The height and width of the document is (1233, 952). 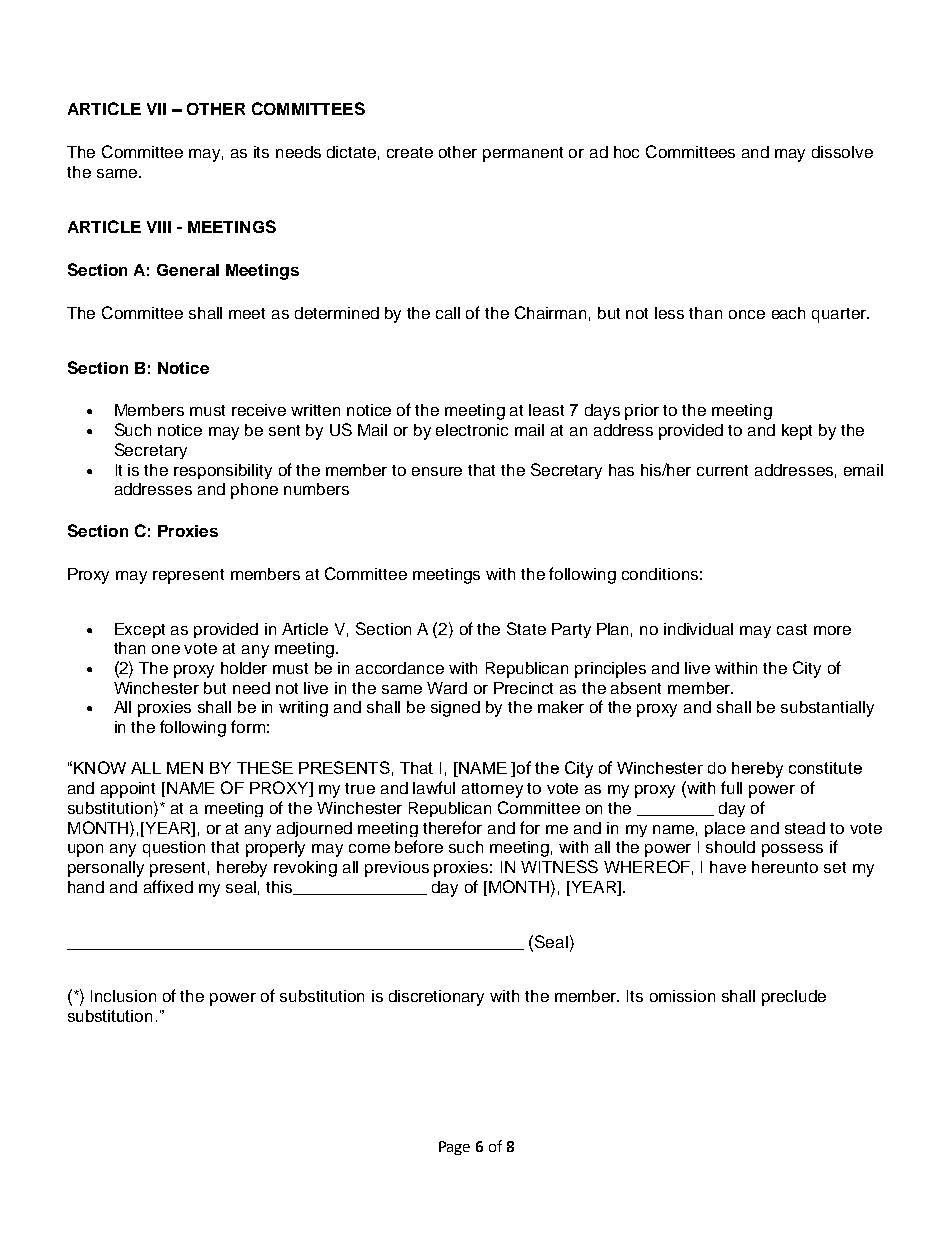 I want to click on VIII, so click(x=159, y=227).
